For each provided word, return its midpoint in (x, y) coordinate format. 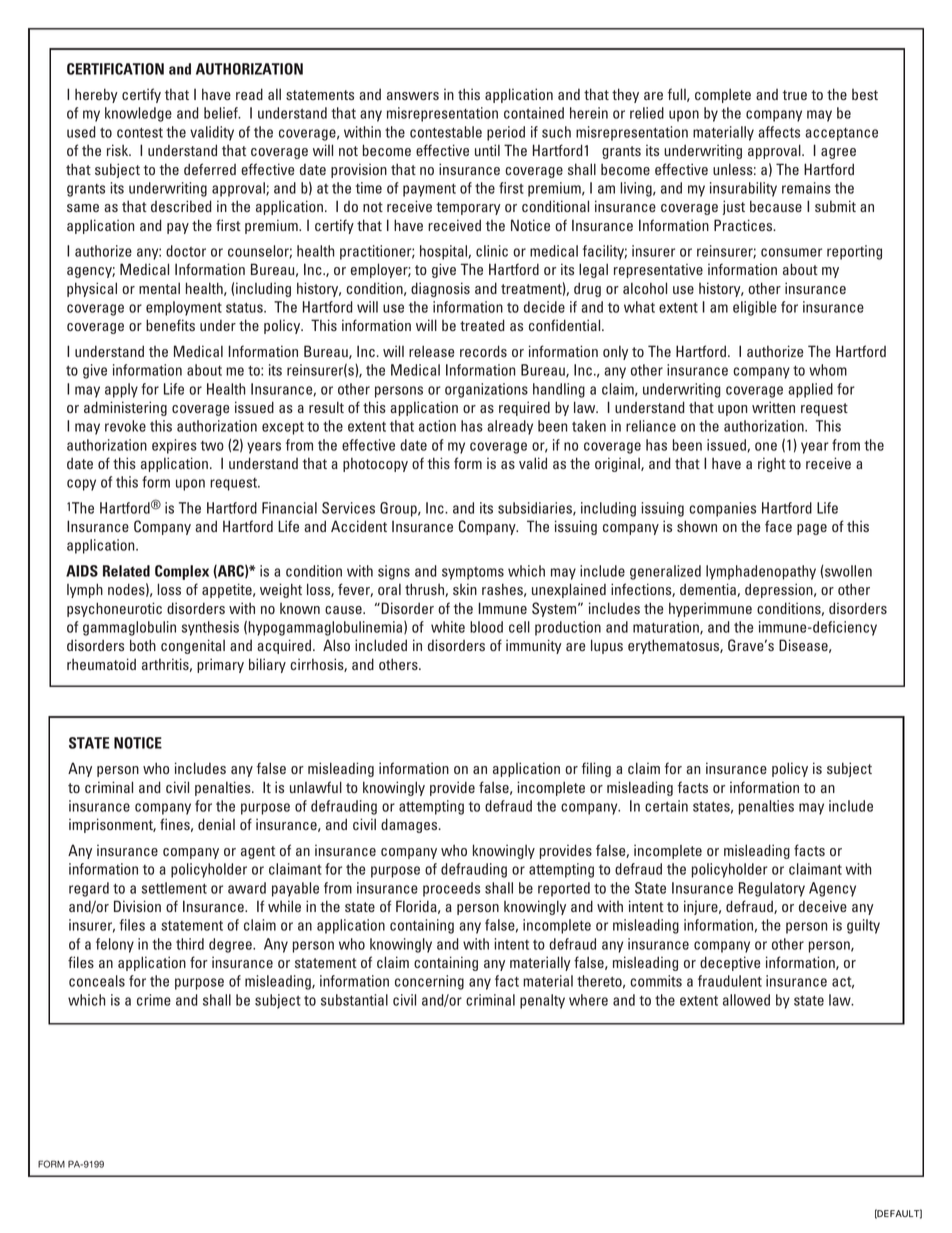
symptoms (473, 573)
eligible (755, 308)
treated (482, 325)
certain (666, 806)
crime (154, 1000)
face (778, 526)
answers (413, 96)
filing (596, 769)
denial (216, 824)
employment (184, 308)
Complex (182, 572)
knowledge (138, 114)
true (794, 95)
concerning (429, 982)
